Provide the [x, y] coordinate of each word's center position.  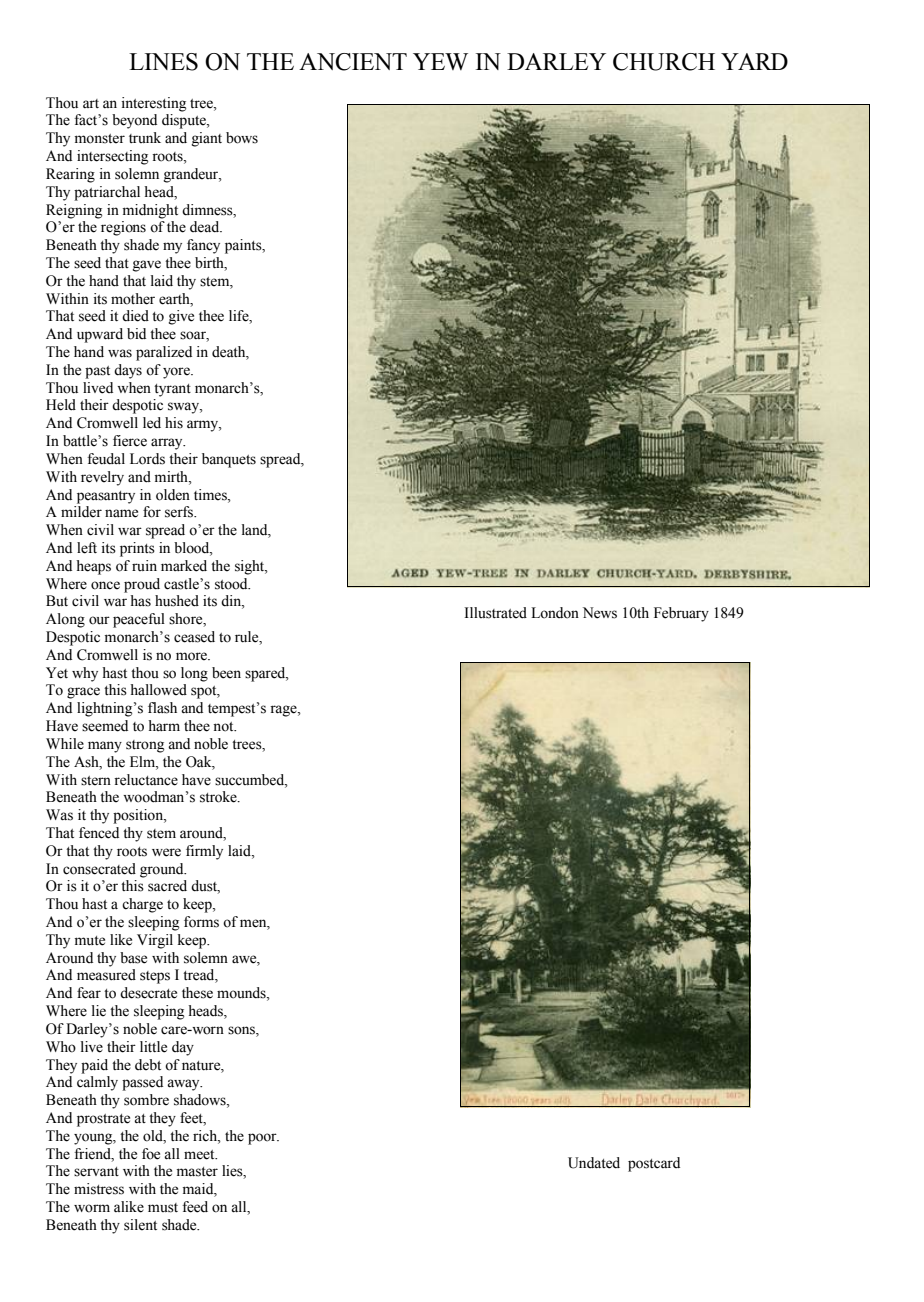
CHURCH [664, 62]
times [211, 495]
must [163, 1208]
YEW [440, 61]
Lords [147, 459]
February [681, 614]
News [600, 613]
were [166, 852]
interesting [153, 104]
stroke [219, 797]
